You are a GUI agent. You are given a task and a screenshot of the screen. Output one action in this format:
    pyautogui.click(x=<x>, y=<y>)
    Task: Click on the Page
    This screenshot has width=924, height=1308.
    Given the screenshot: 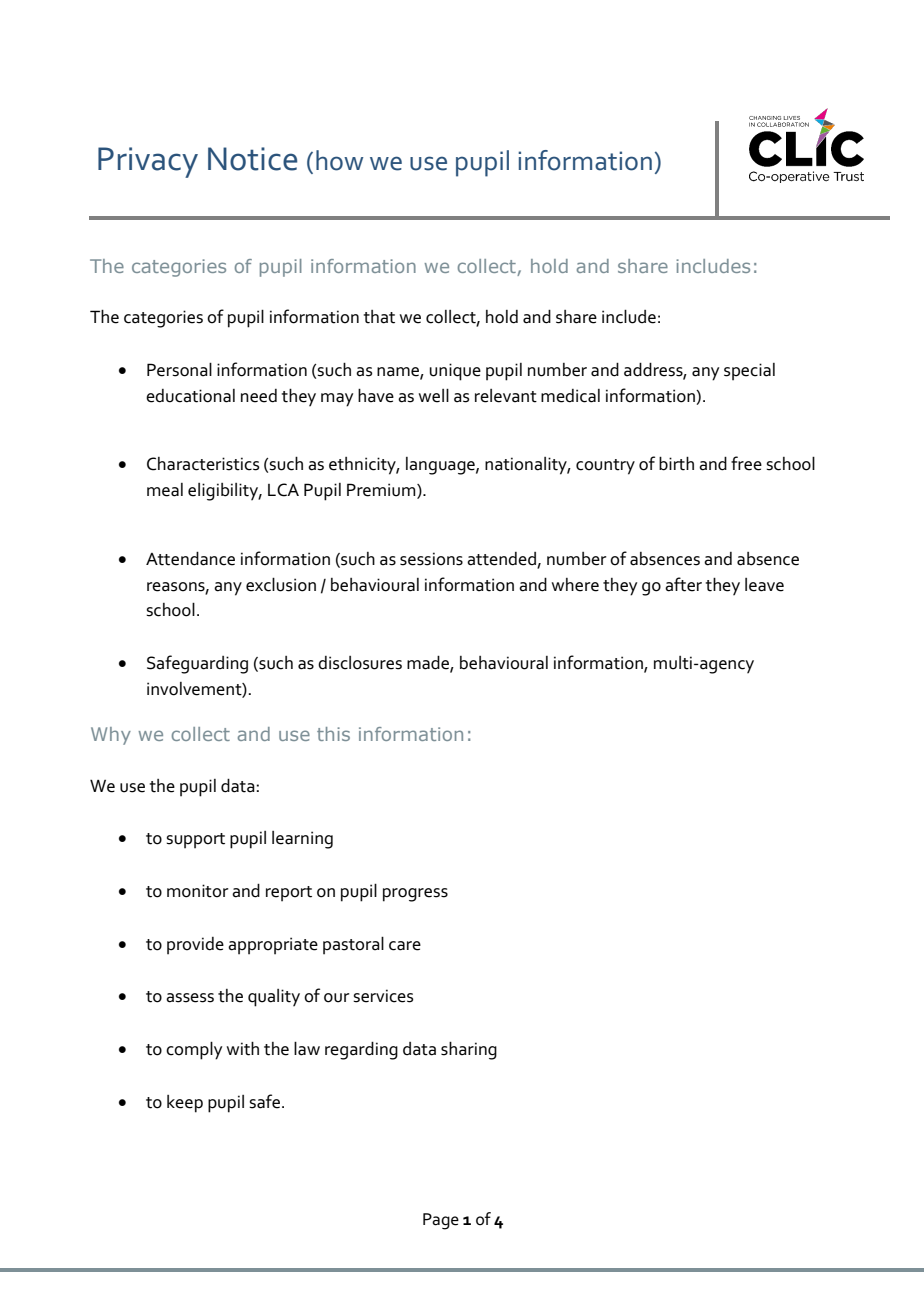 What is the action you would take?
    pyautogui.click(x=441, y=1221)
